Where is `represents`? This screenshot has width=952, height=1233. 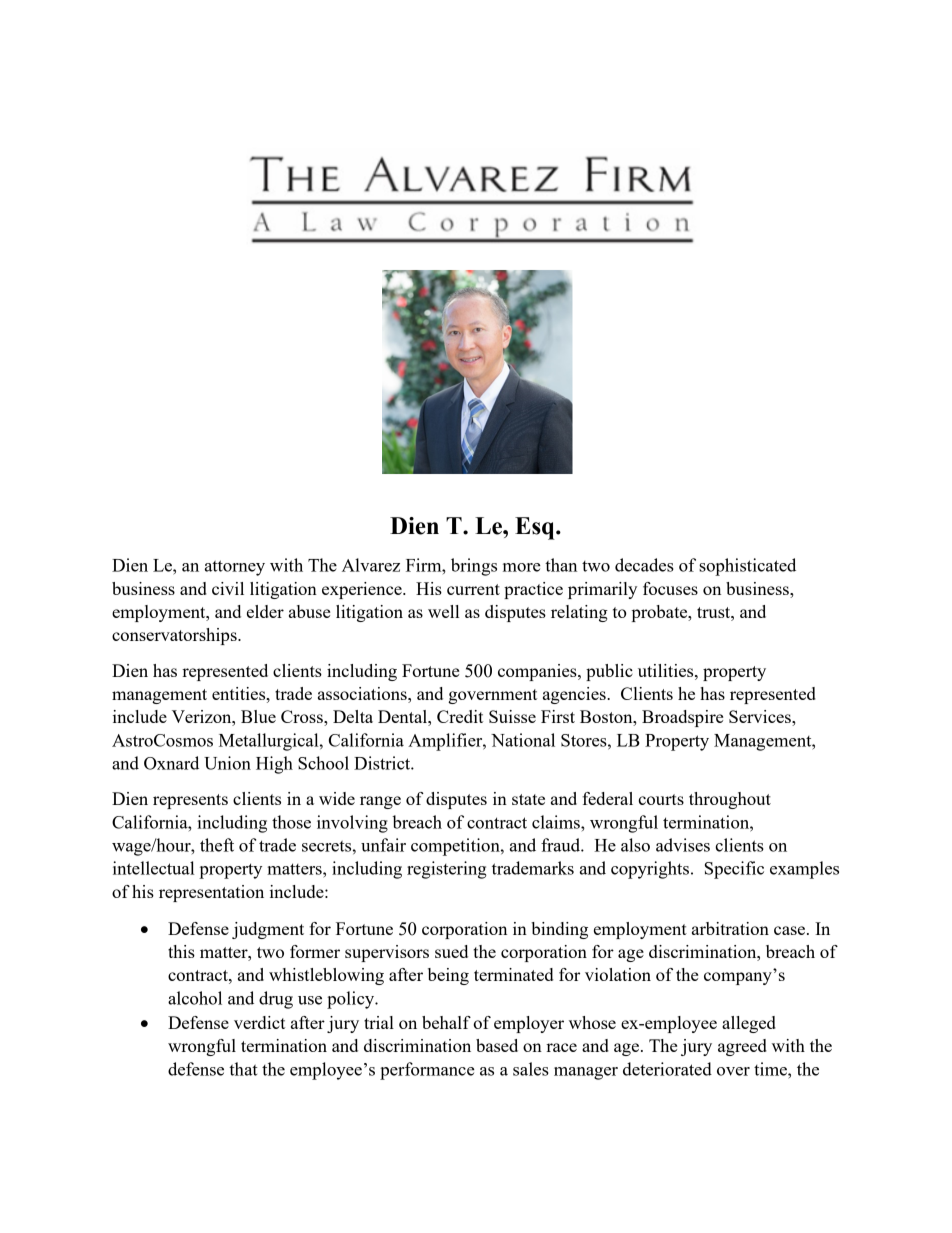 represents is located at coordinates (190, 801).
